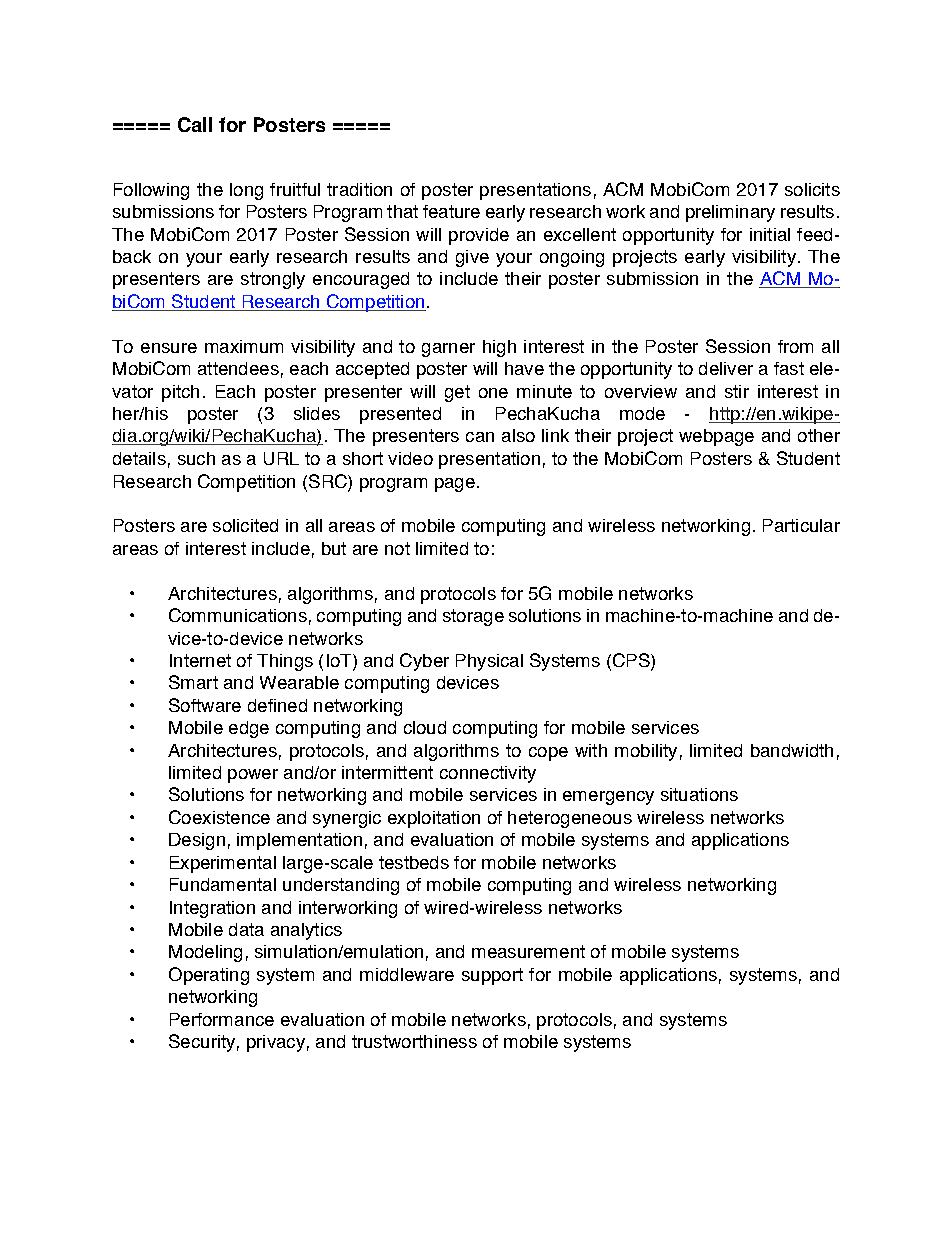  Describe the element at coordinates (473, 617) in the image. I see `storage` at that location.
